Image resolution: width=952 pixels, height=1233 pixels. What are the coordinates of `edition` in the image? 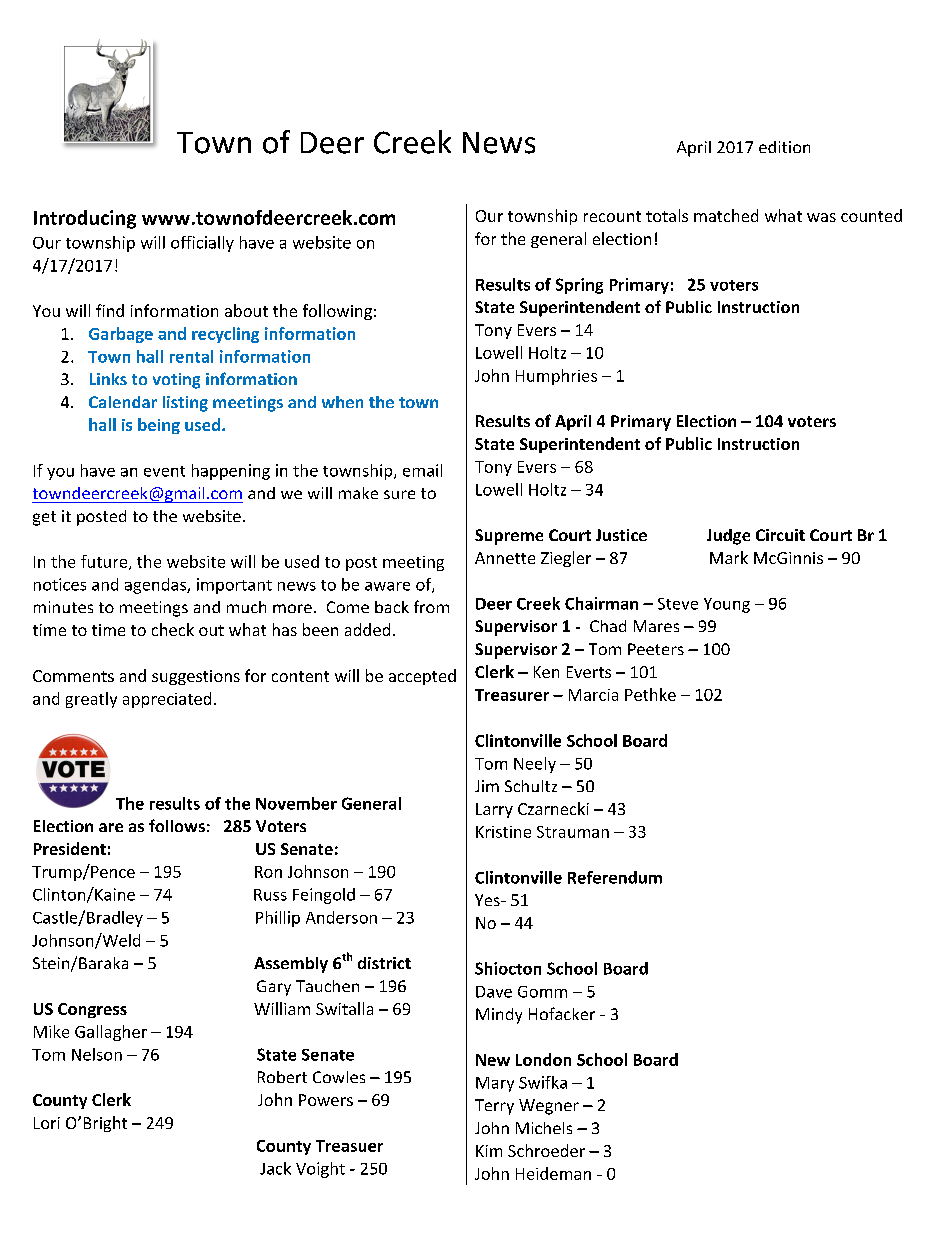 It's located at (784, 147).
